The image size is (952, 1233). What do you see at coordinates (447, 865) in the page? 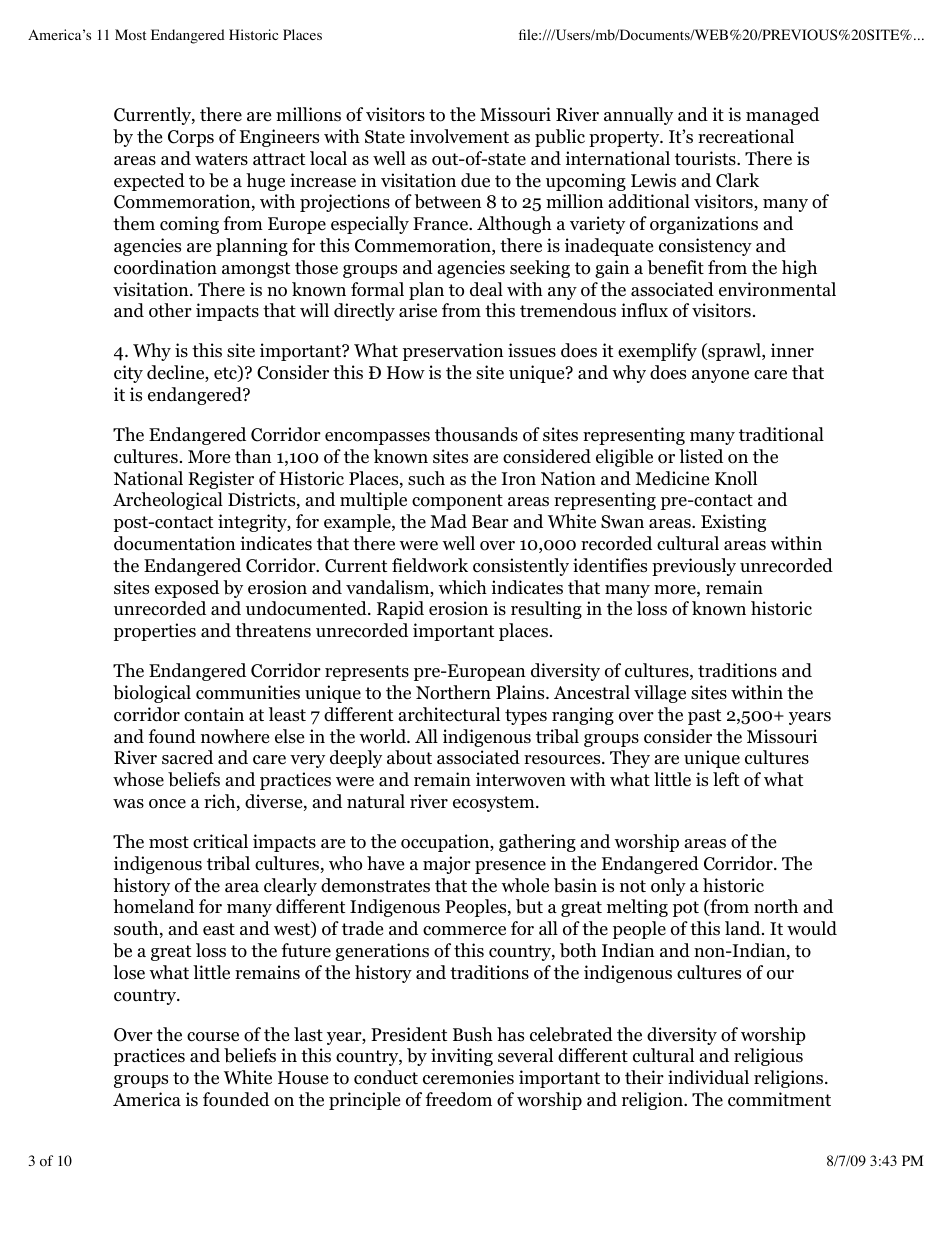
I see `major` at bounding box center [447, 865].
